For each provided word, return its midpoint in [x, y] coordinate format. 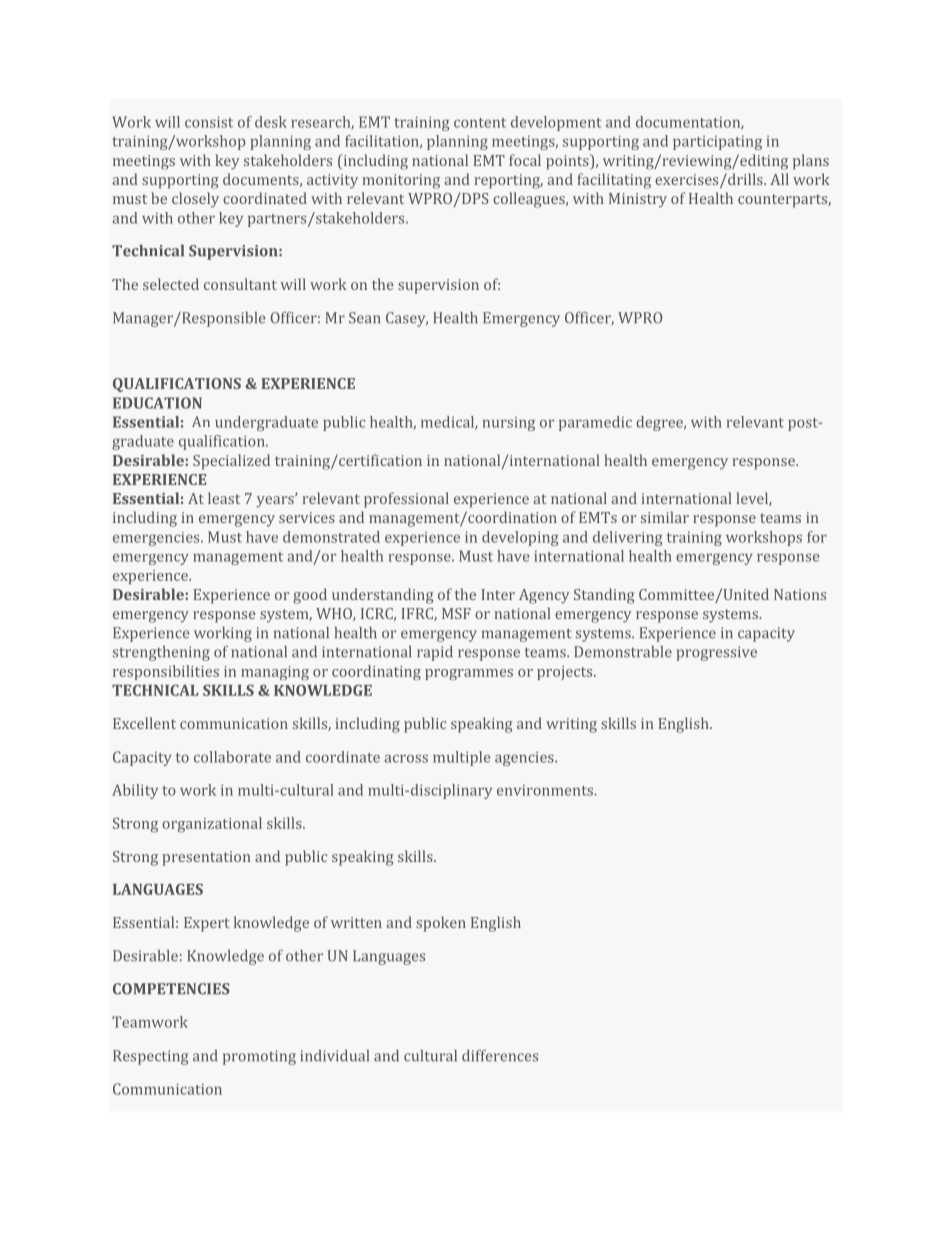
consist [209, 122]
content [480, 123]
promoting [259, 1057]
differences [500, 1056]
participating [717, 143]
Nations [800, 594]
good [310, 596]
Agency [544, 596]
